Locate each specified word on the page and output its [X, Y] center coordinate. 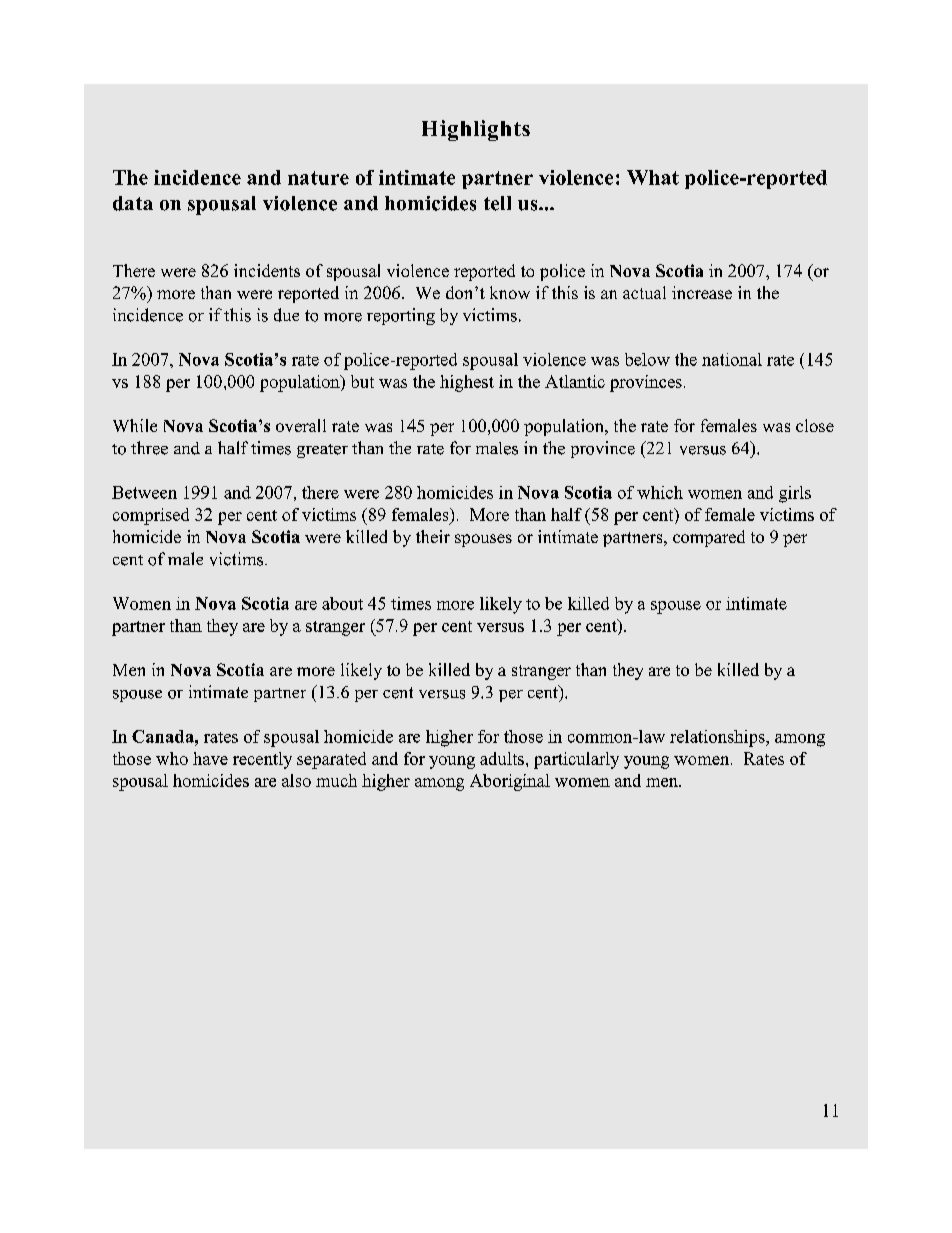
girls [795, 494]
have [210, 758]
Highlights [476, 130]
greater [322, 451]
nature [318, 178]
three [149, 448]
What [653, 177]
